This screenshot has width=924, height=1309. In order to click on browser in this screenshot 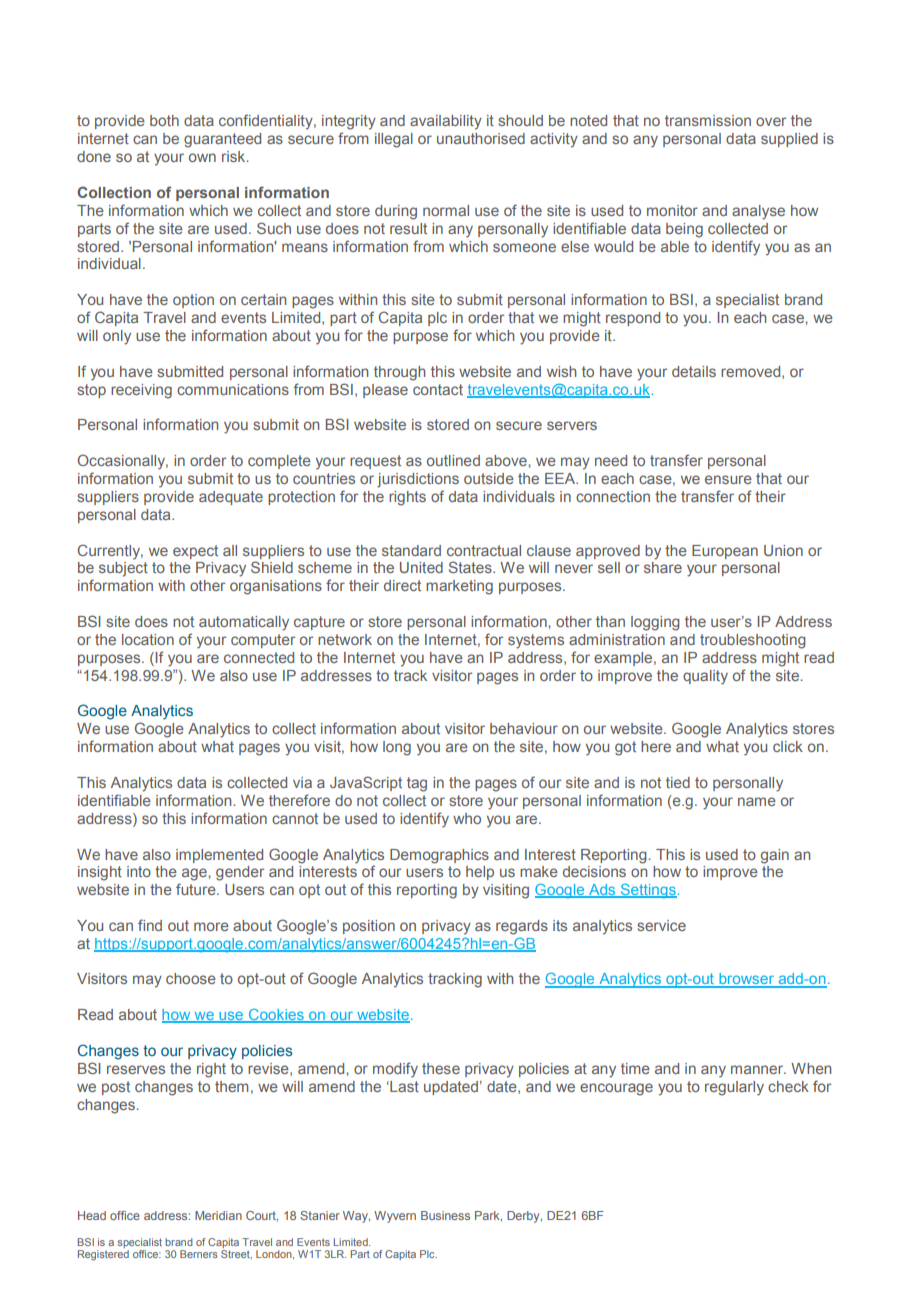, I will do `click(746, 980)`.
